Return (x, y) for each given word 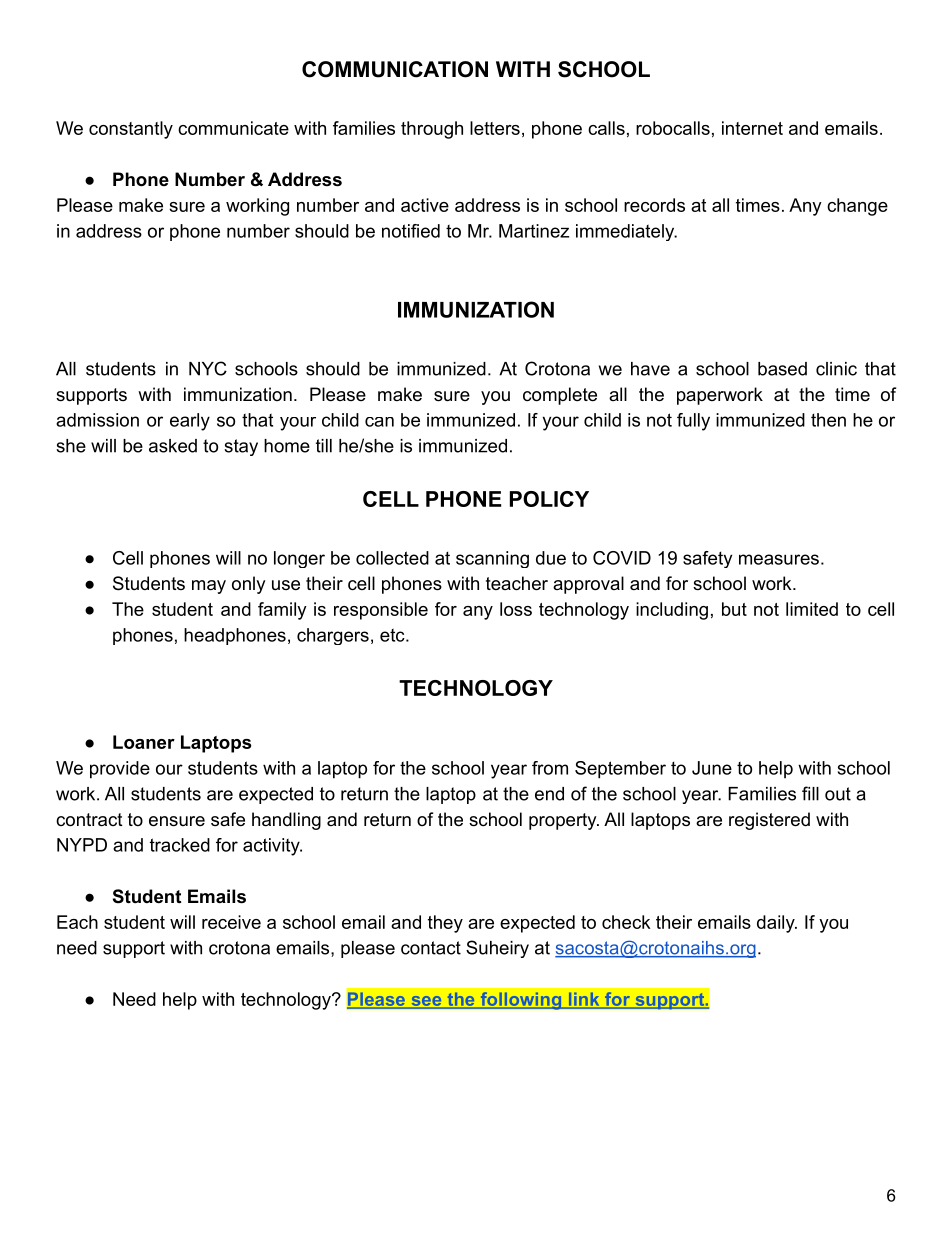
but (734, 609)
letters (495, 128)
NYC (208, 368)
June (712, 768)
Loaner (144, 742)
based (782, 369)
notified (411, 231)
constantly (131, 130)
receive (231, 922)
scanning (492, 559)
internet (752, 128)
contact (431, 948)
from (550, 768)
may (209, 587)
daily (777, 924)
